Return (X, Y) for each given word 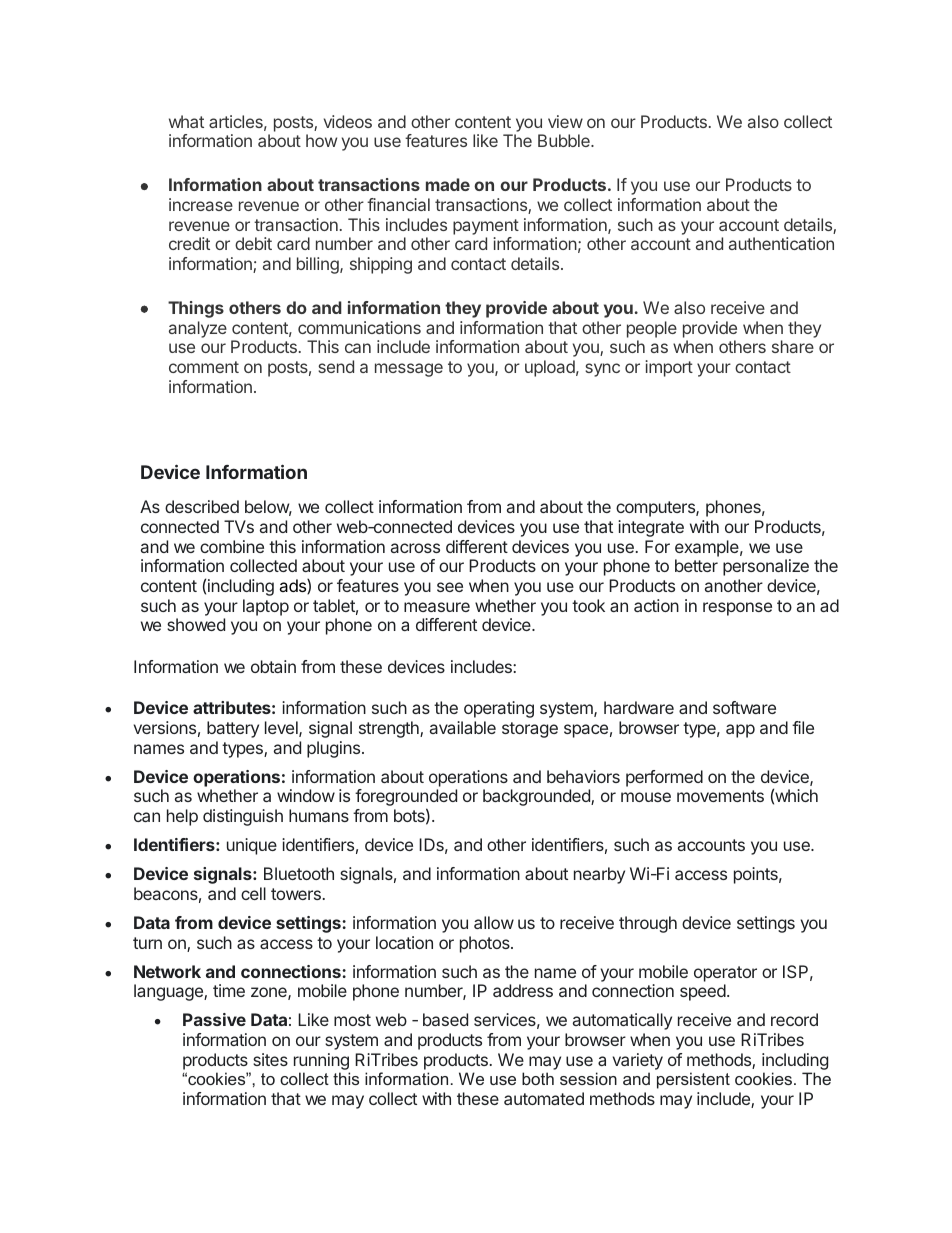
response (737, 609)
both (538, 1078)
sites (270, 1059)
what (186, 121)
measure (437, 607)
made (448, 184)
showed (196, 624)
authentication (781, 243)
